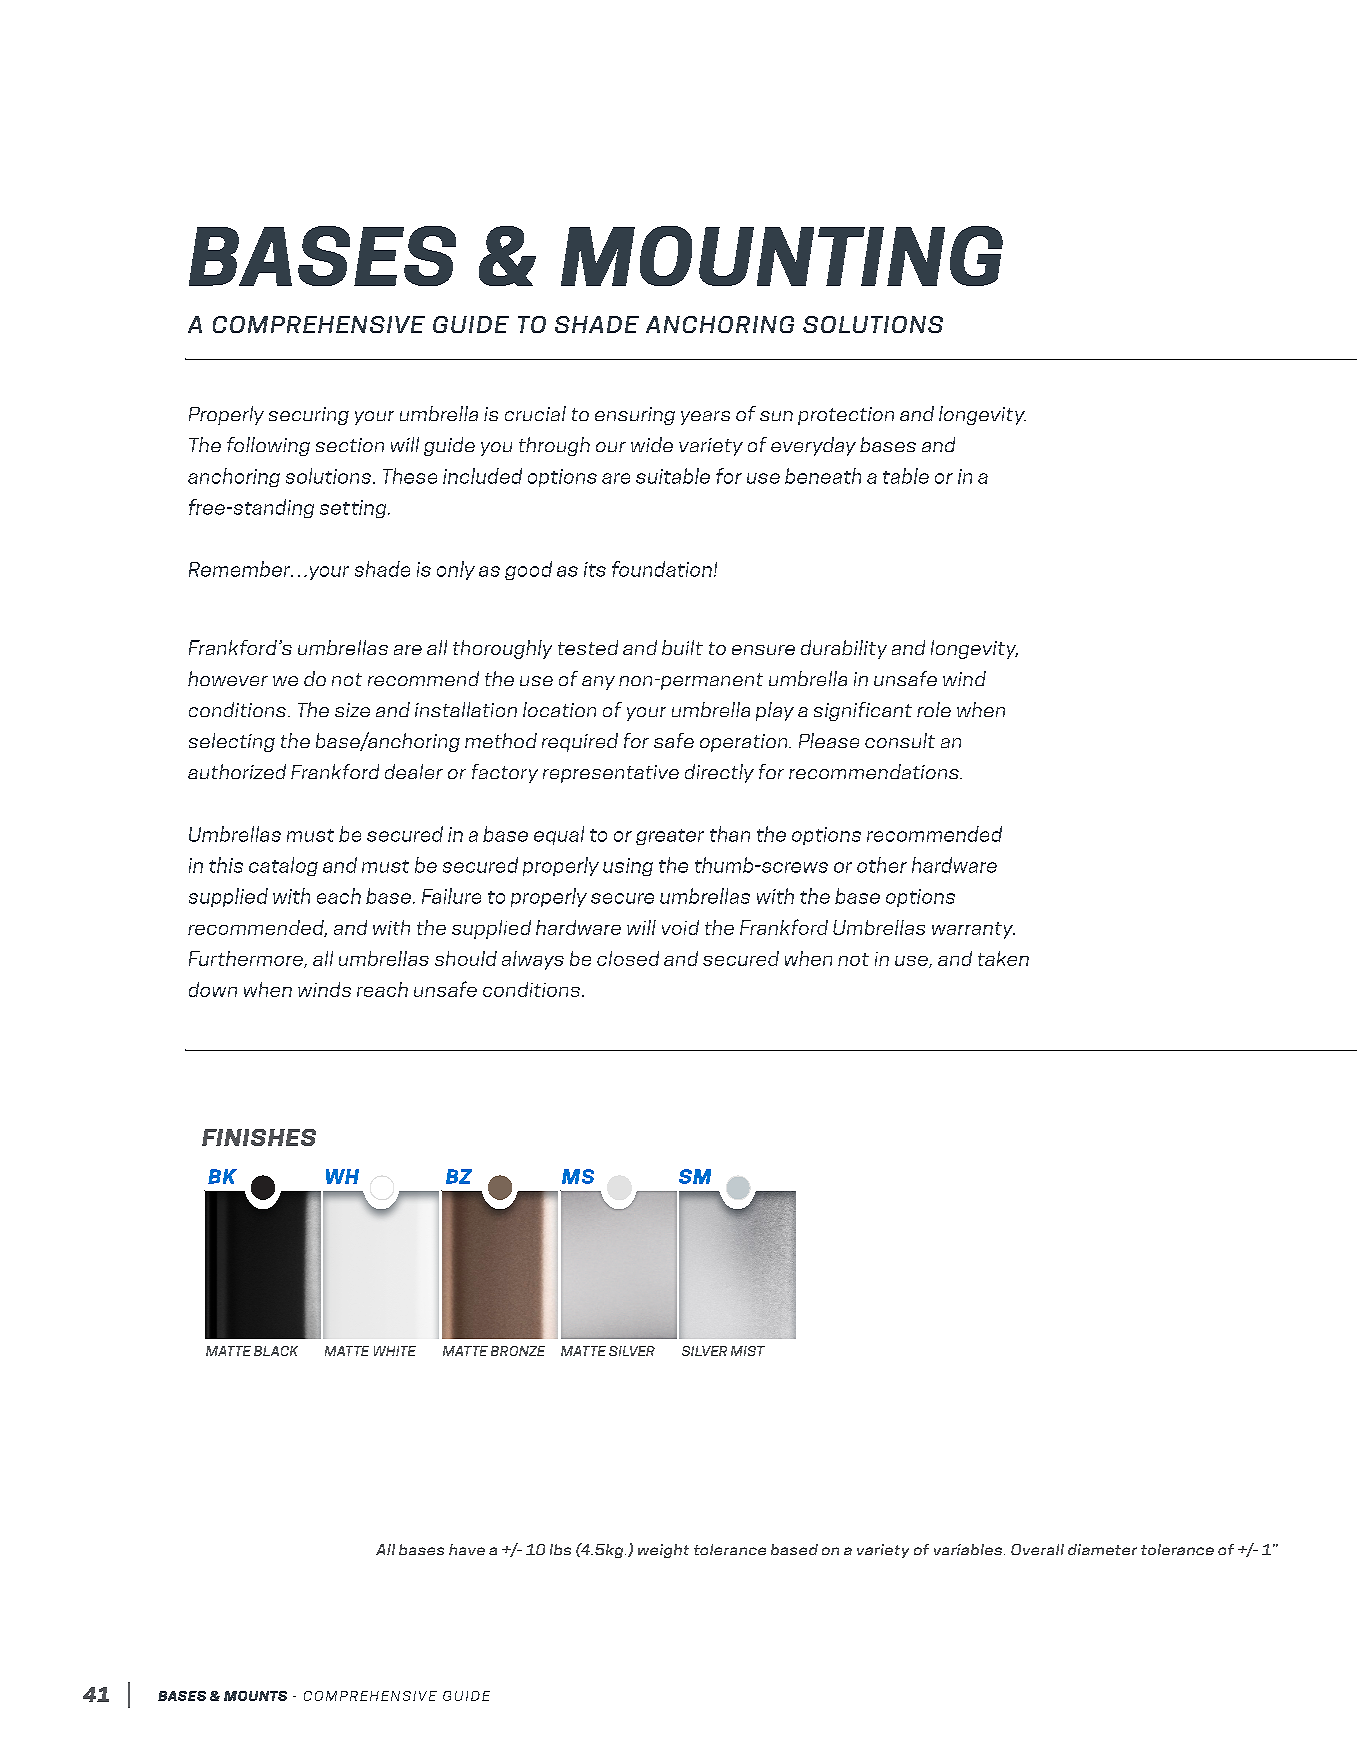 The image size is (1358, 1757). Describe the element at coordinates (352, 710) in the page. I see `size` at that location.
